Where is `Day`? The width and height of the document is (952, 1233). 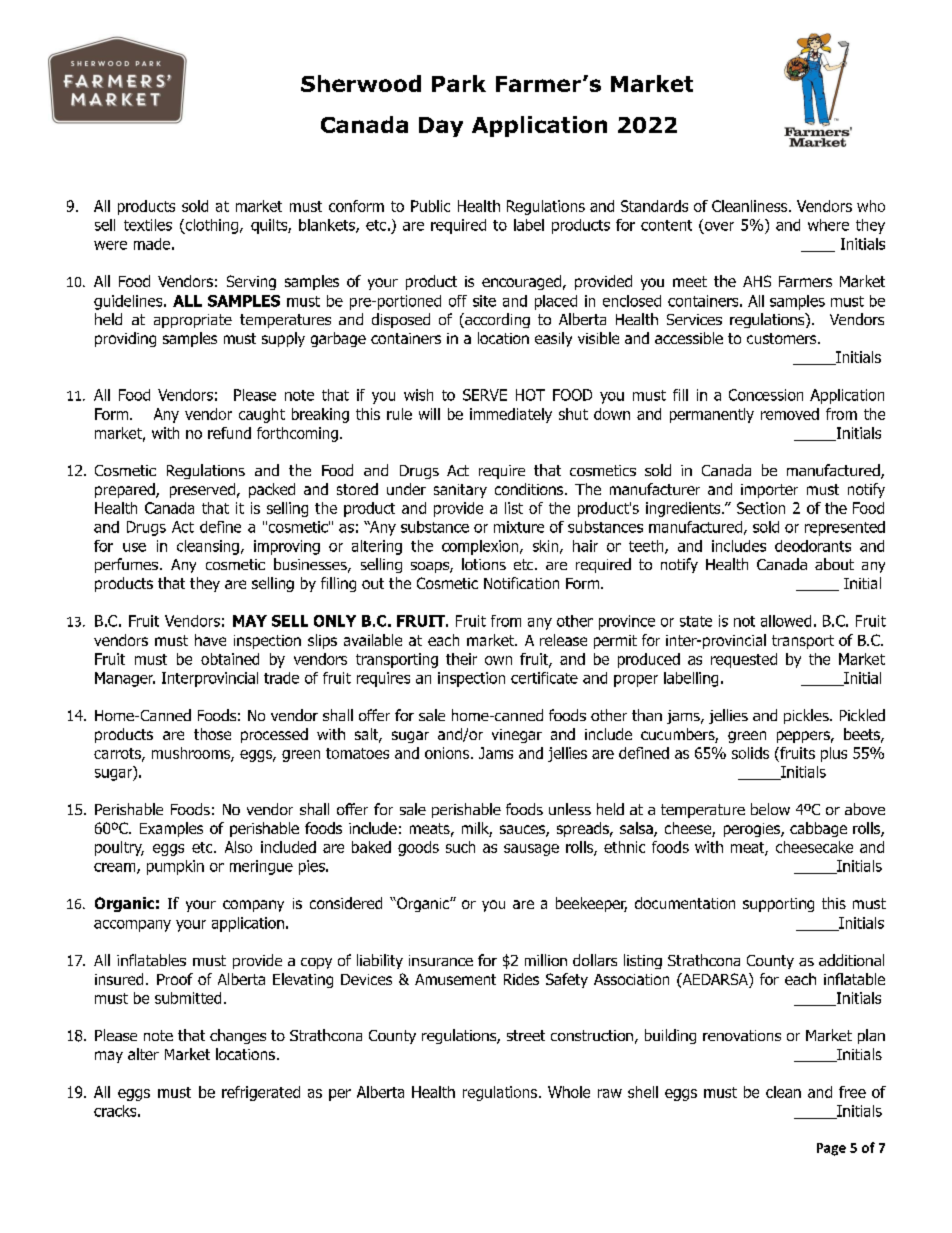 Day is located at coordinates (441, 127).
